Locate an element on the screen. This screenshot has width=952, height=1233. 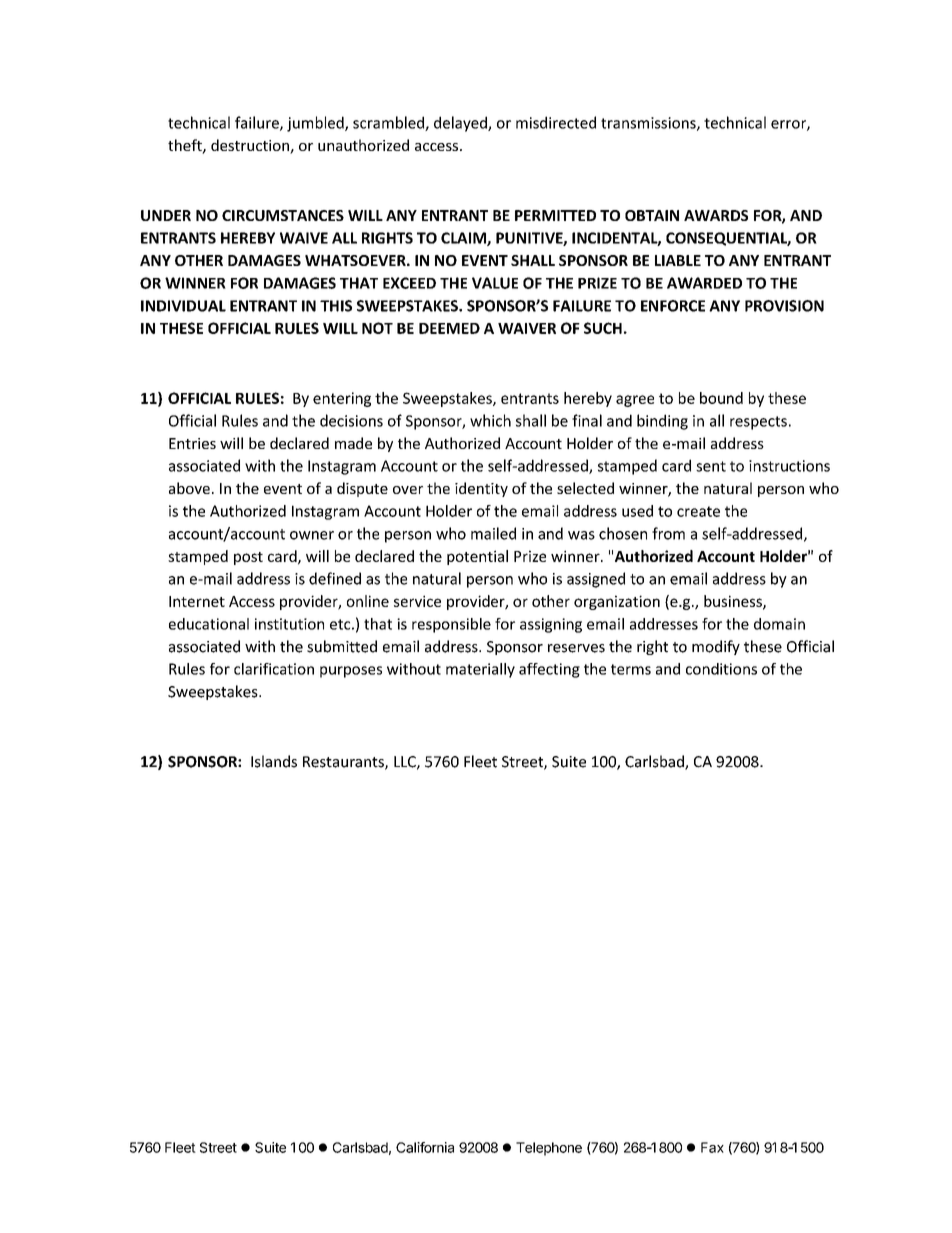
Entries is located at coordinates (192, 443).
